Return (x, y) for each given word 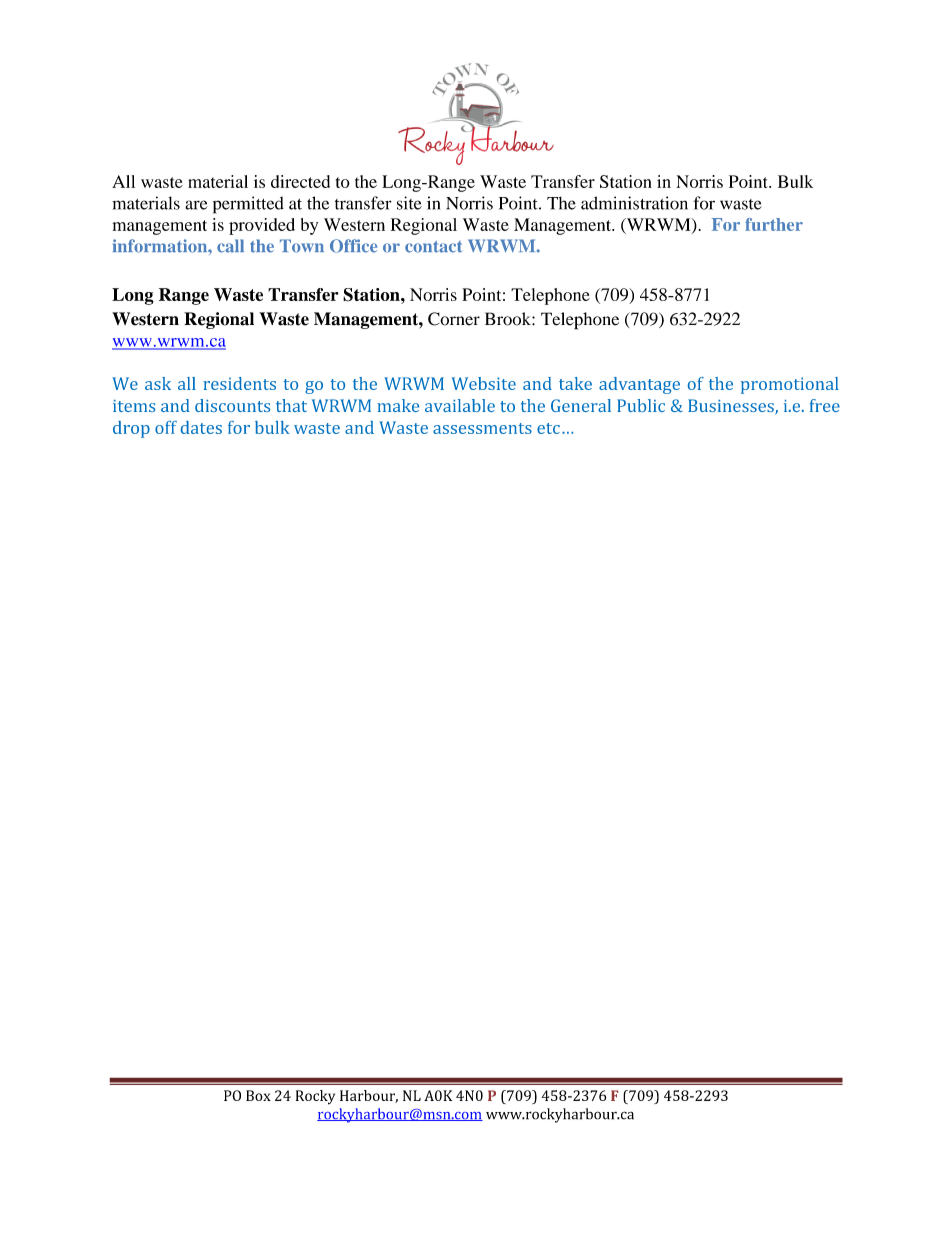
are (196, 205)
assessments (482, 428)
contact (433, 247)
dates (201, 427)
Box (258, 1095)
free (825, 405)
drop (131, 429)
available (460, 405)
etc (548, 428)
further (774, 224)
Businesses (732, 406)
